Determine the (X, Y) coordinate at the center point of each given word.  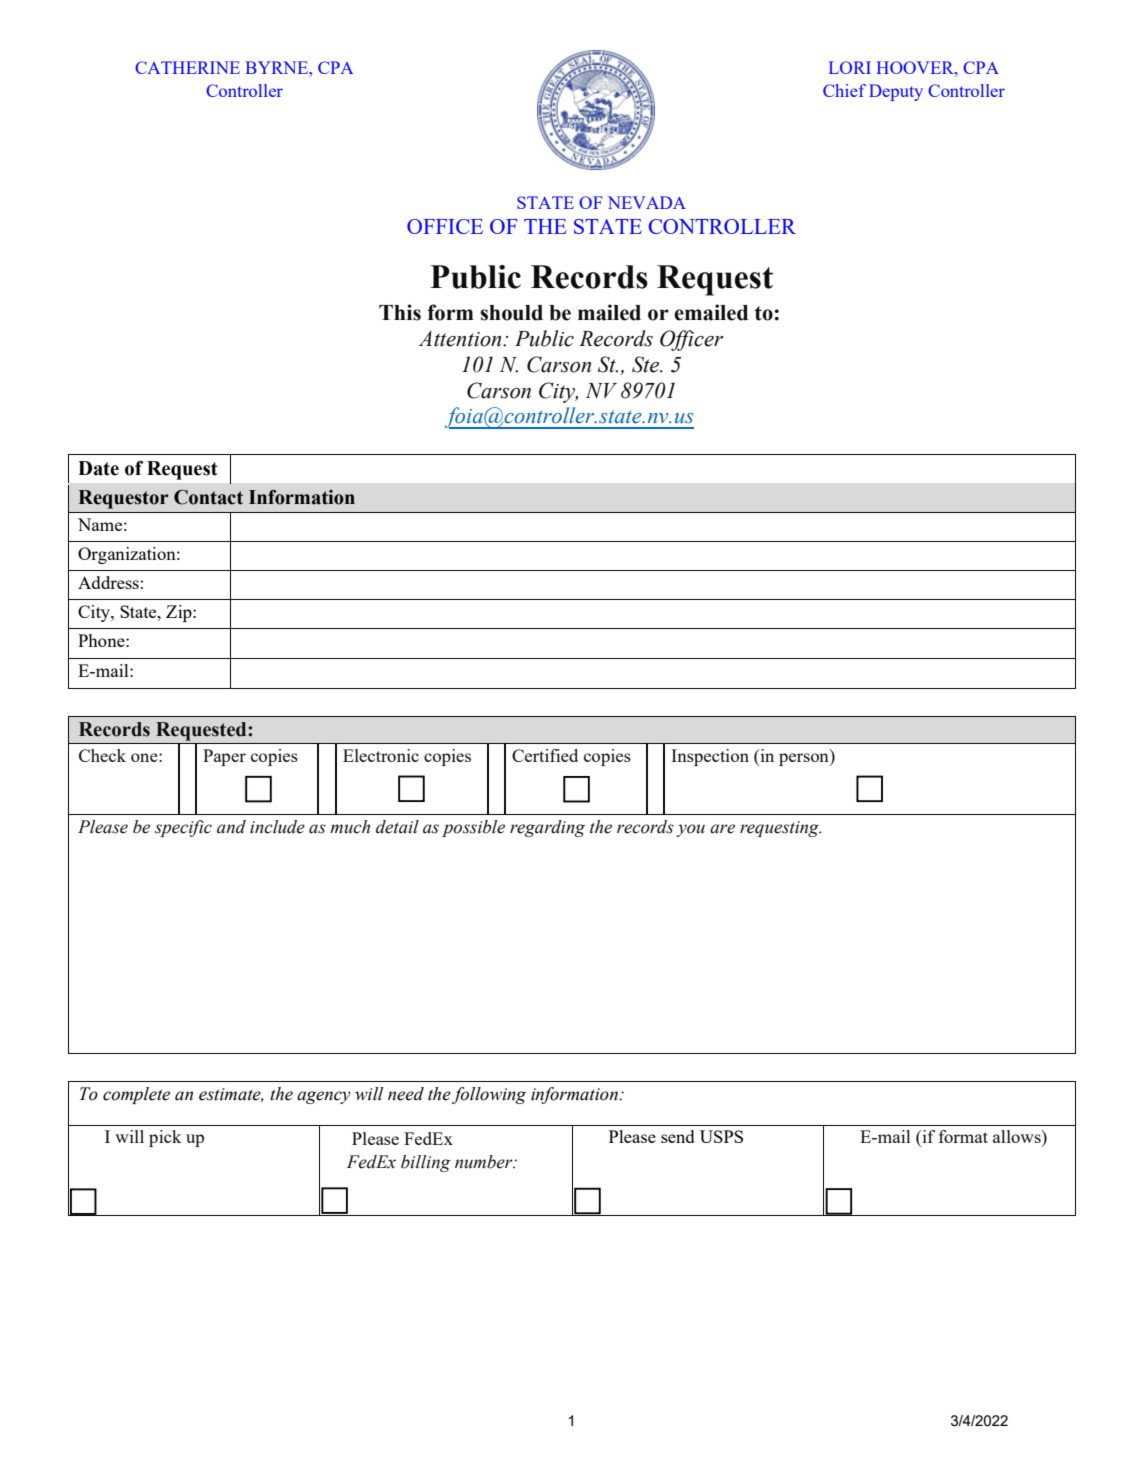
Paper (224, 757)
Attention (461, 339)
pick (165, 1138)
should (511, 313)
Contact (208, 497)
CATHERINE (187, 67)
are (722, 829)
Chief (844, 90)
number (485, 1162)
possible (473, 828)
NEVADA (647, 202)
